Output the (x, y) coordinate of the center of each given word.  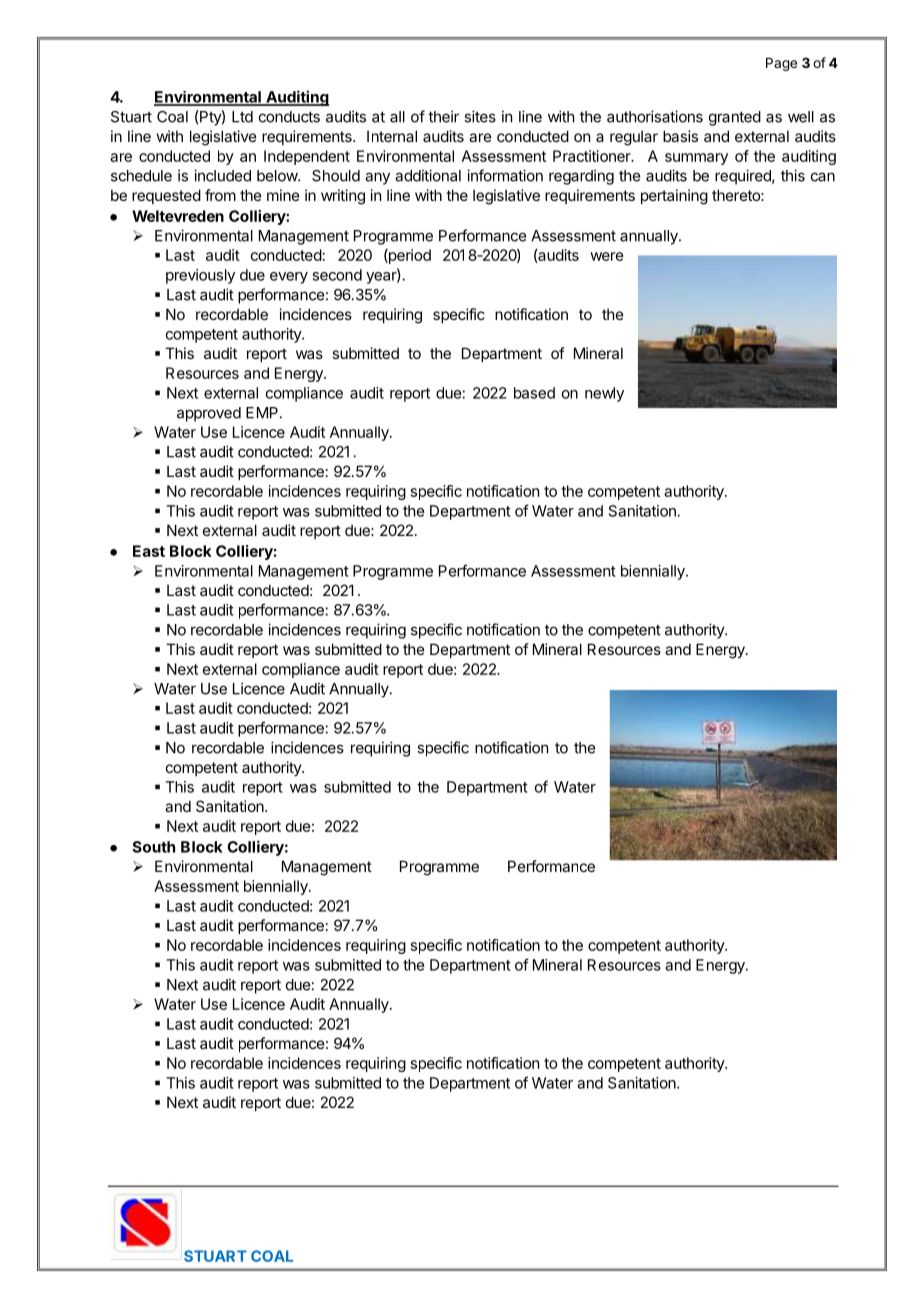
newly (604, 394)
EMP (262, 413)
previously (200, 276)
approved (209, 414)
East (149, 551)
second (337, 275)
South (153, 847)
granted (735, 118)
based (534, 393)
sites (480, 116)
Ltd (242, 117)
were (607, 256)
